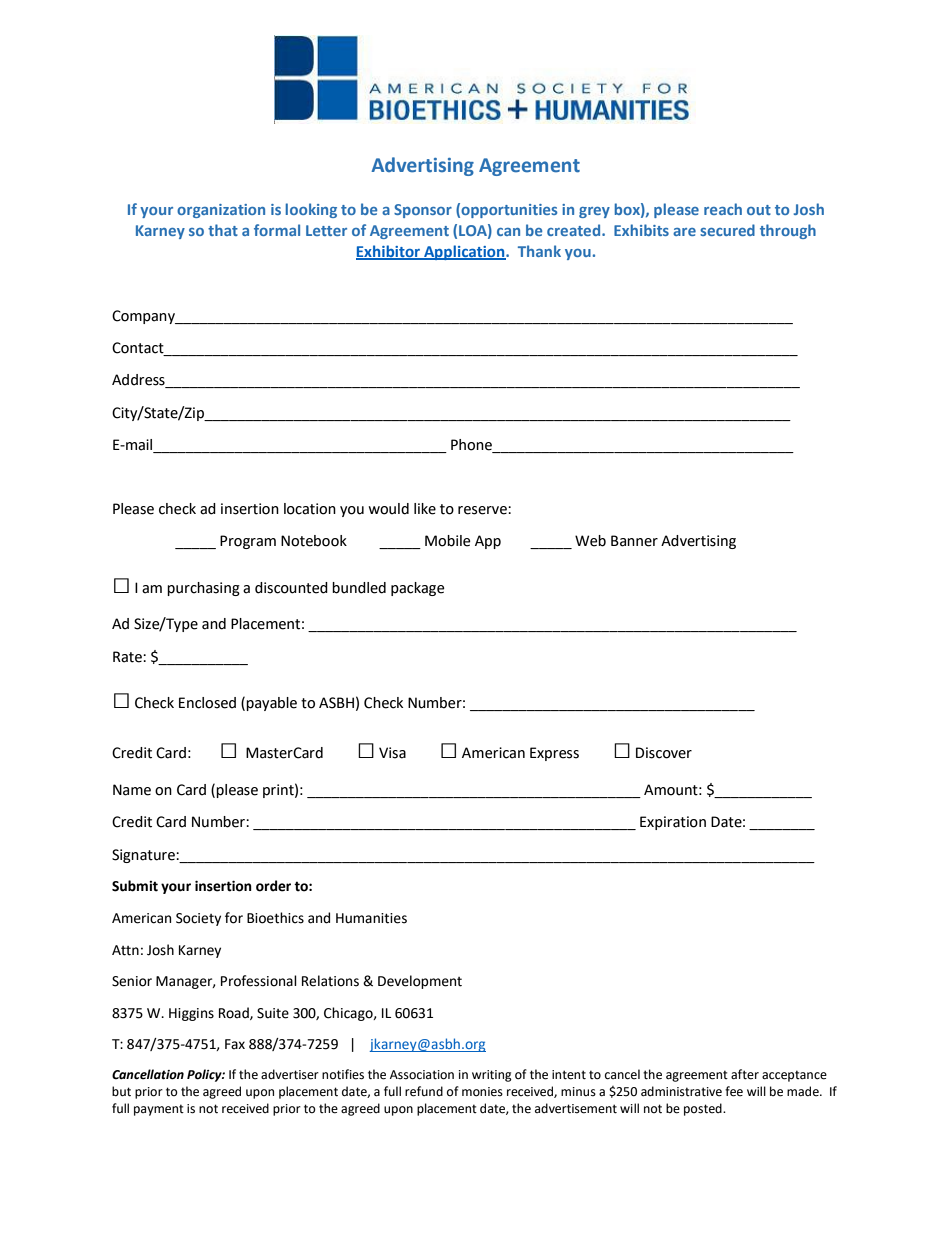 This screenshot has height=1233, width=952. What do you see at coordinates (482, 1092) in the screenshot?
I see `monies` at bounding box center [482, 1092].
